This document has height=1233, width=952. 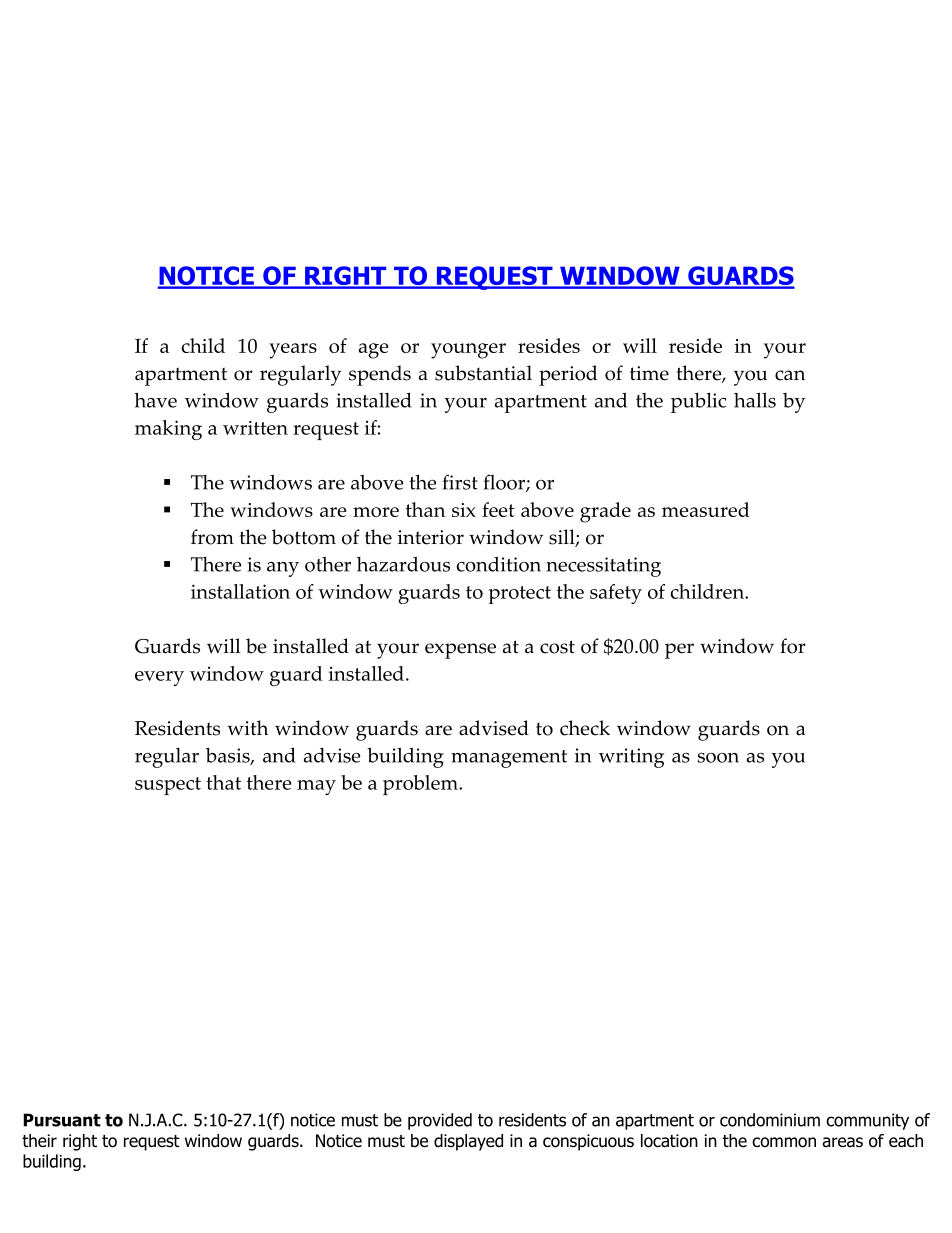 I want to click on management, so click(x=509, y=759).
